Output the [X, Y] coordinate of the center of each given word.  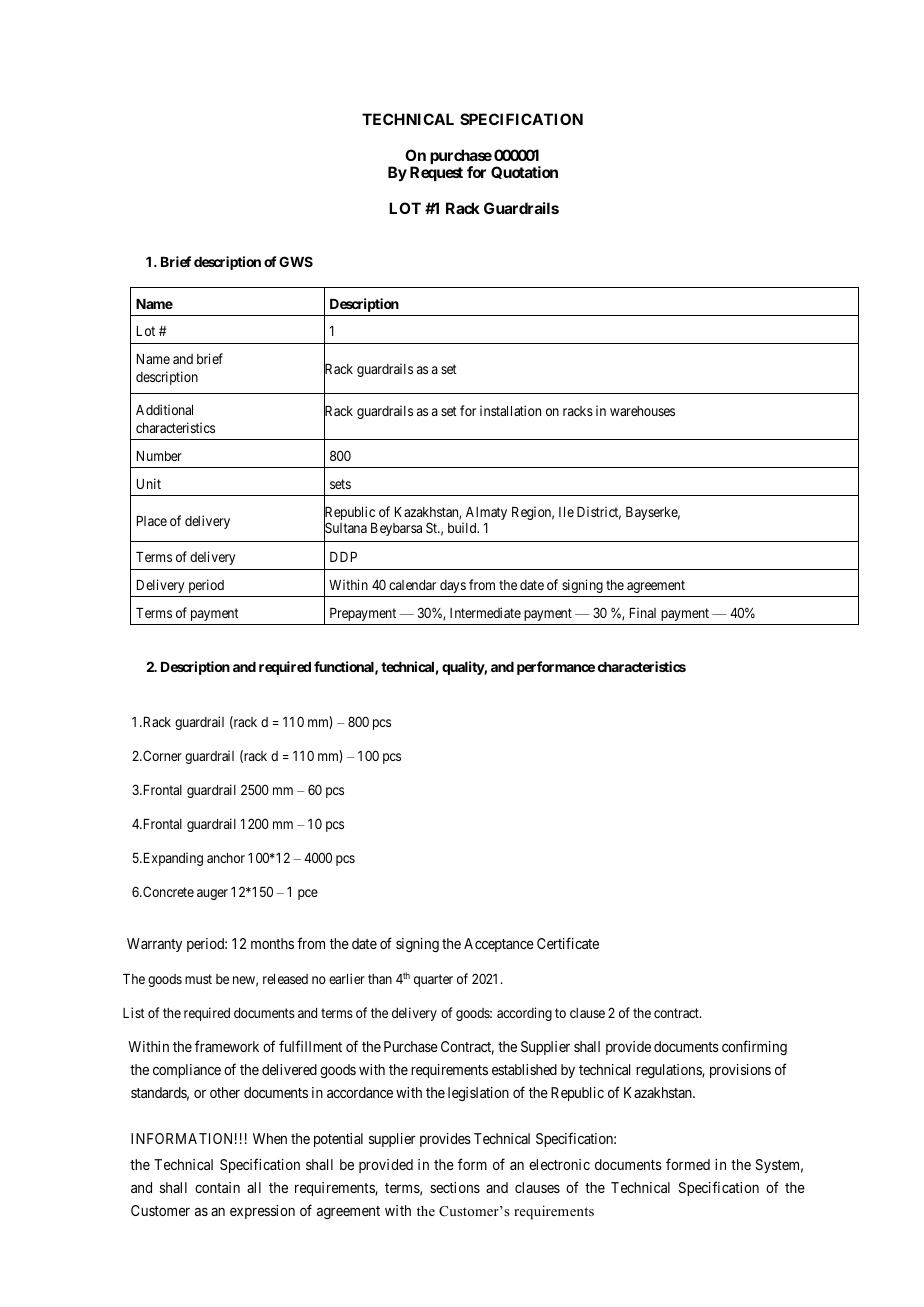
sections [455, 1187]
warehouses [642, 411]
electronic [559, 1164]
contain [217, 1187]
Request [436, 173]
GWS [296, 261]
